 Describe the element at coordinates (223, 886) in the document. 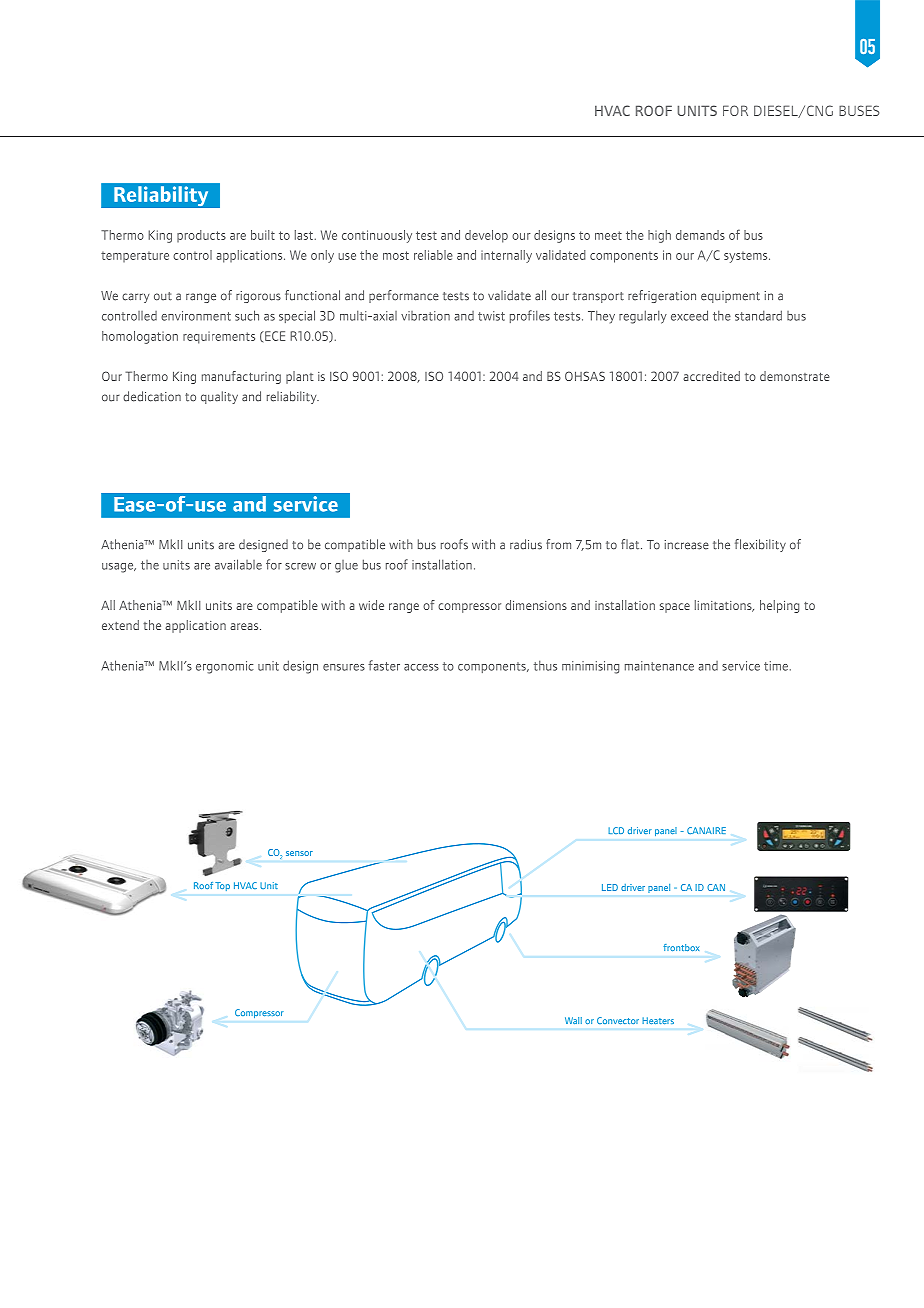

I see `Top` at that location.
